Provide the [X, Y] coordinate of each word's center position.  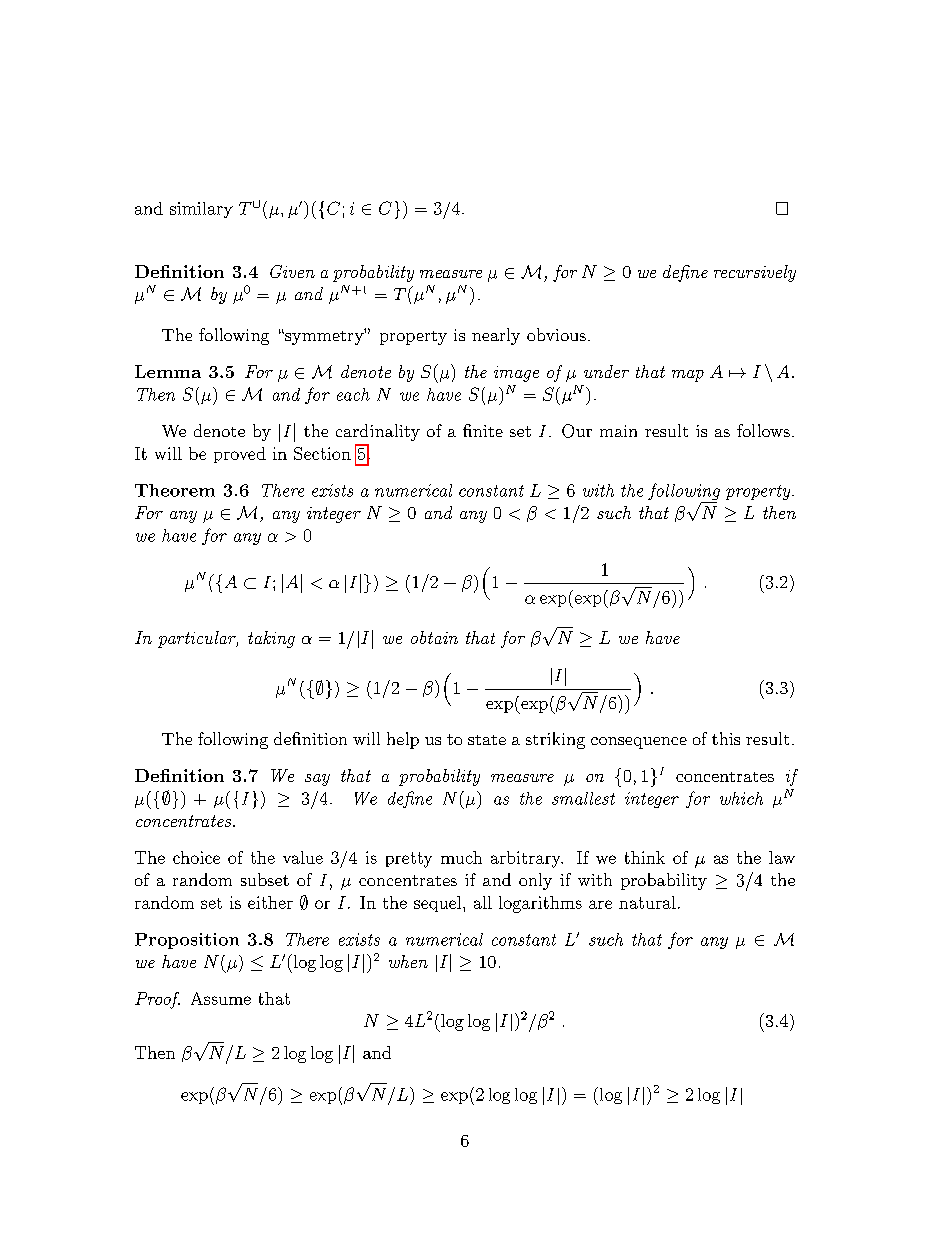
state [487, 740]
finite [483, 430]
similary [201, 210]
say [317, 780]
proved [240, 455]
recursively [755, 273]
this [726, 738]
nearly [496, 336]
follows [763, 430]
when [408, 961]
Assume [221, 998]
